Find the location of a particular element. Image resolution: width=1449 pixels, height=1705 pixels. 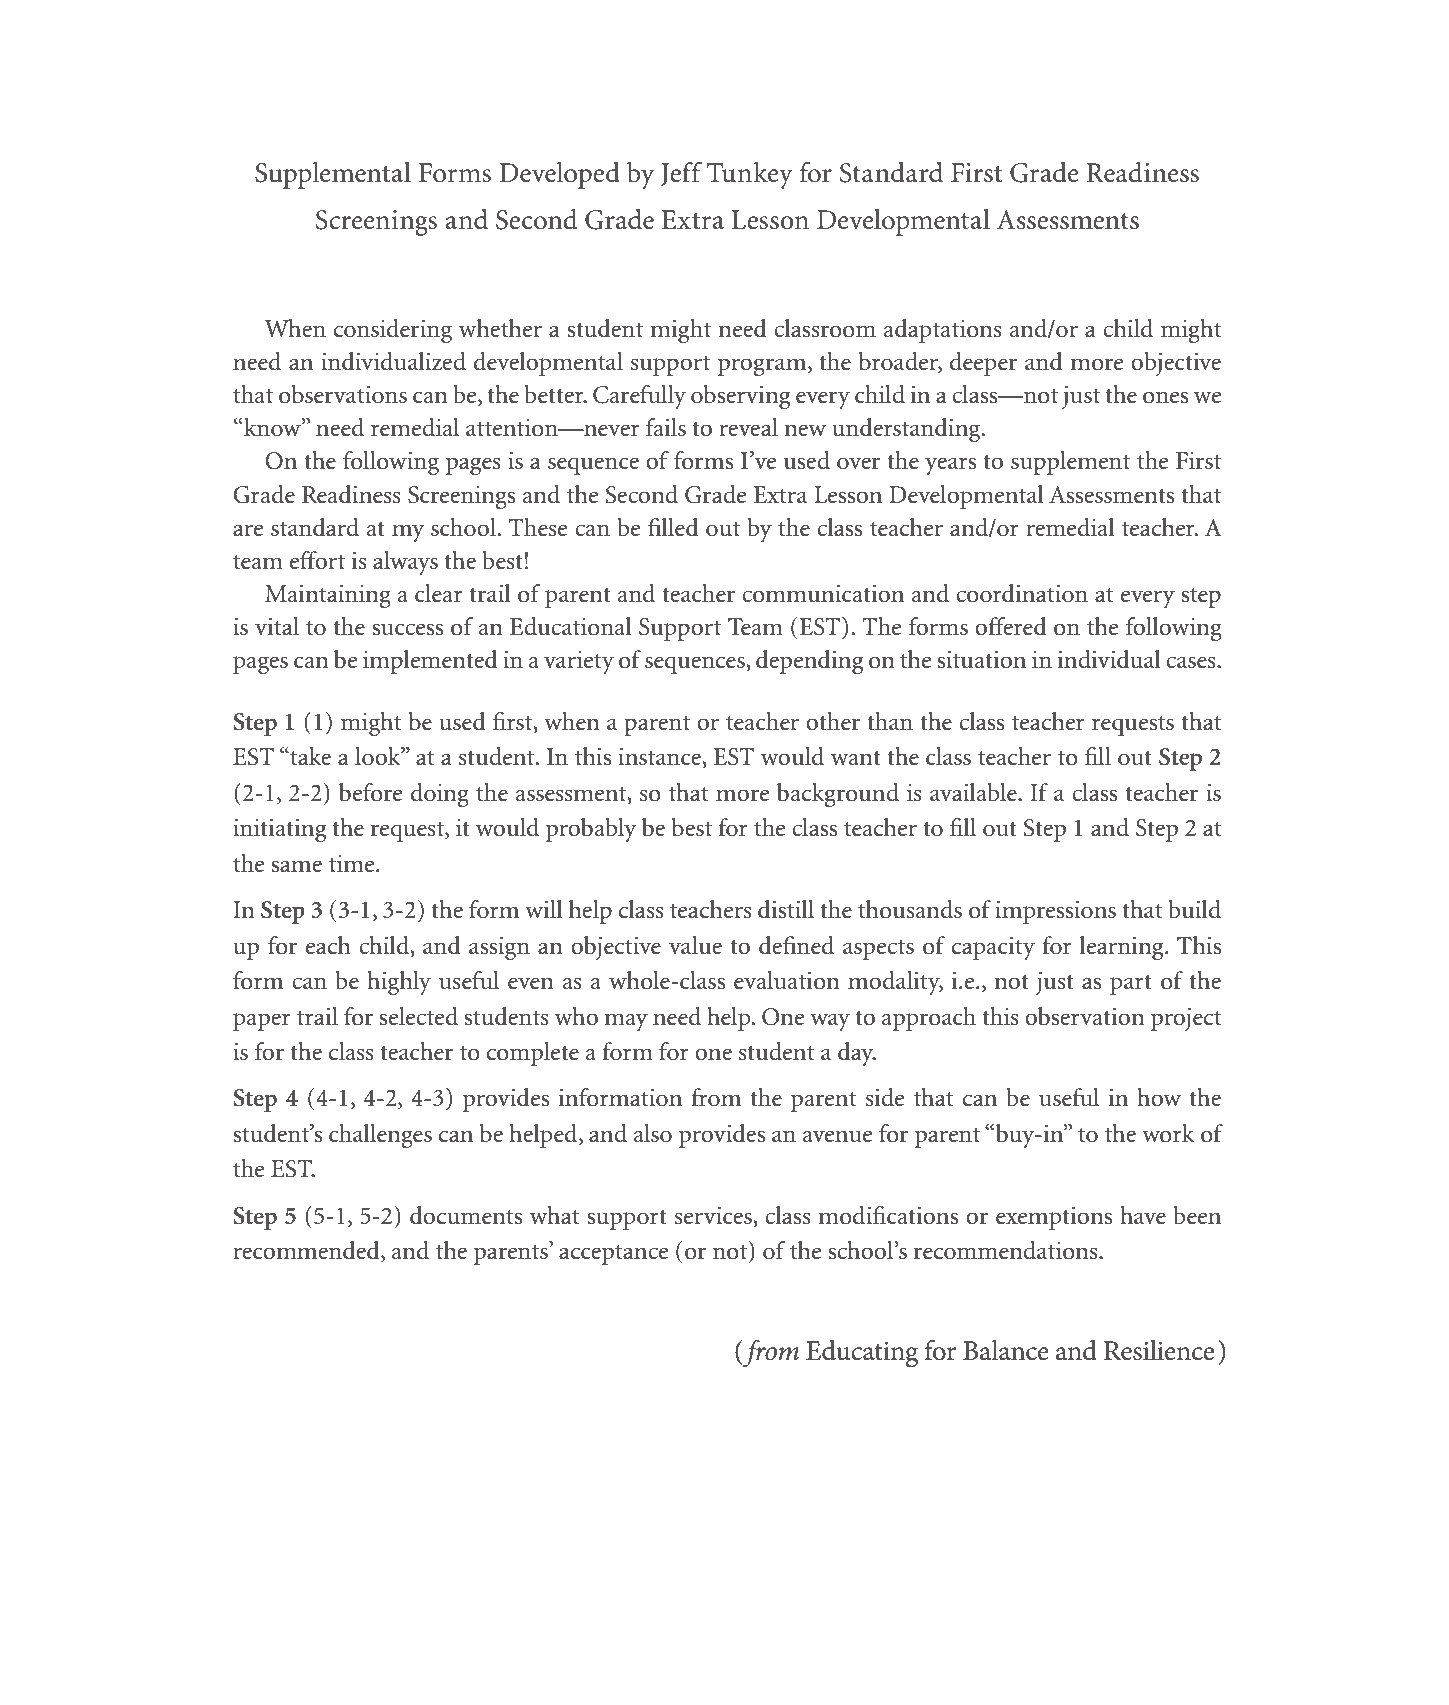

available is located at coordinates (974, 792).
